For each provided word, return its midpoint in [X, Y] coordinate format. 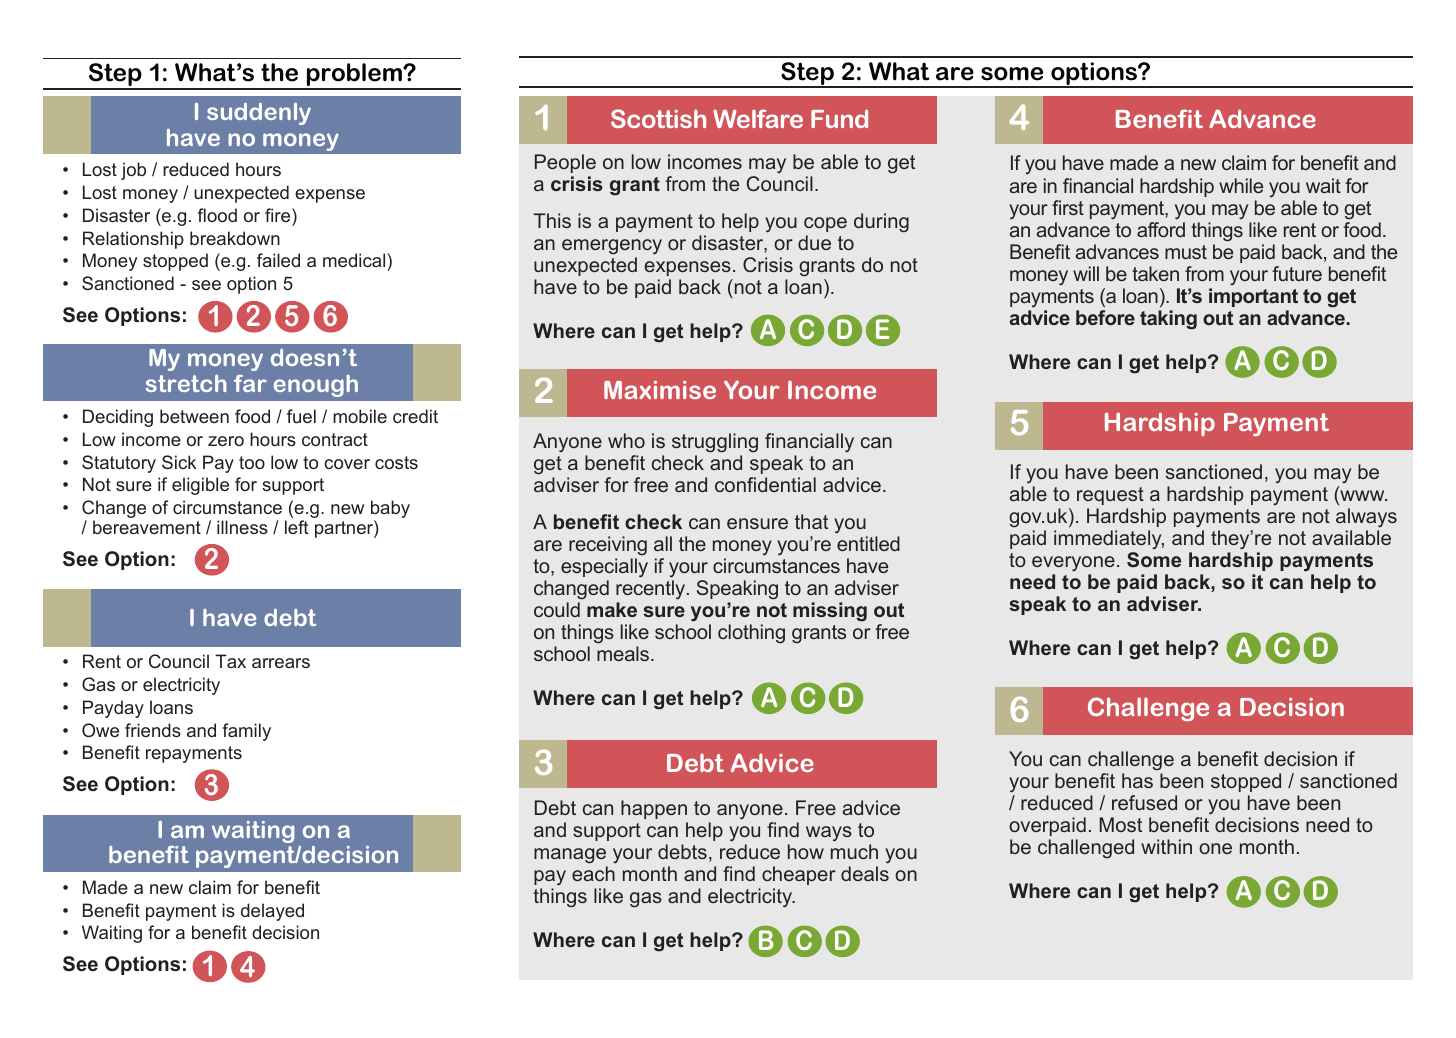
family [246, 732]
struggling [715, 443]
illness [242, 527]
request [1110, 496]
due [814, 242]
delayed [272, 912]
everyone [1073, 563]
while [1241, 185]
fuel [301, 416]
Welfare [758, 118]
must [1186, 252]
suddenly [259, 114]
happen [654, 809]
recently [652, 590]
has [1137, 780]
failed [278, 260]
